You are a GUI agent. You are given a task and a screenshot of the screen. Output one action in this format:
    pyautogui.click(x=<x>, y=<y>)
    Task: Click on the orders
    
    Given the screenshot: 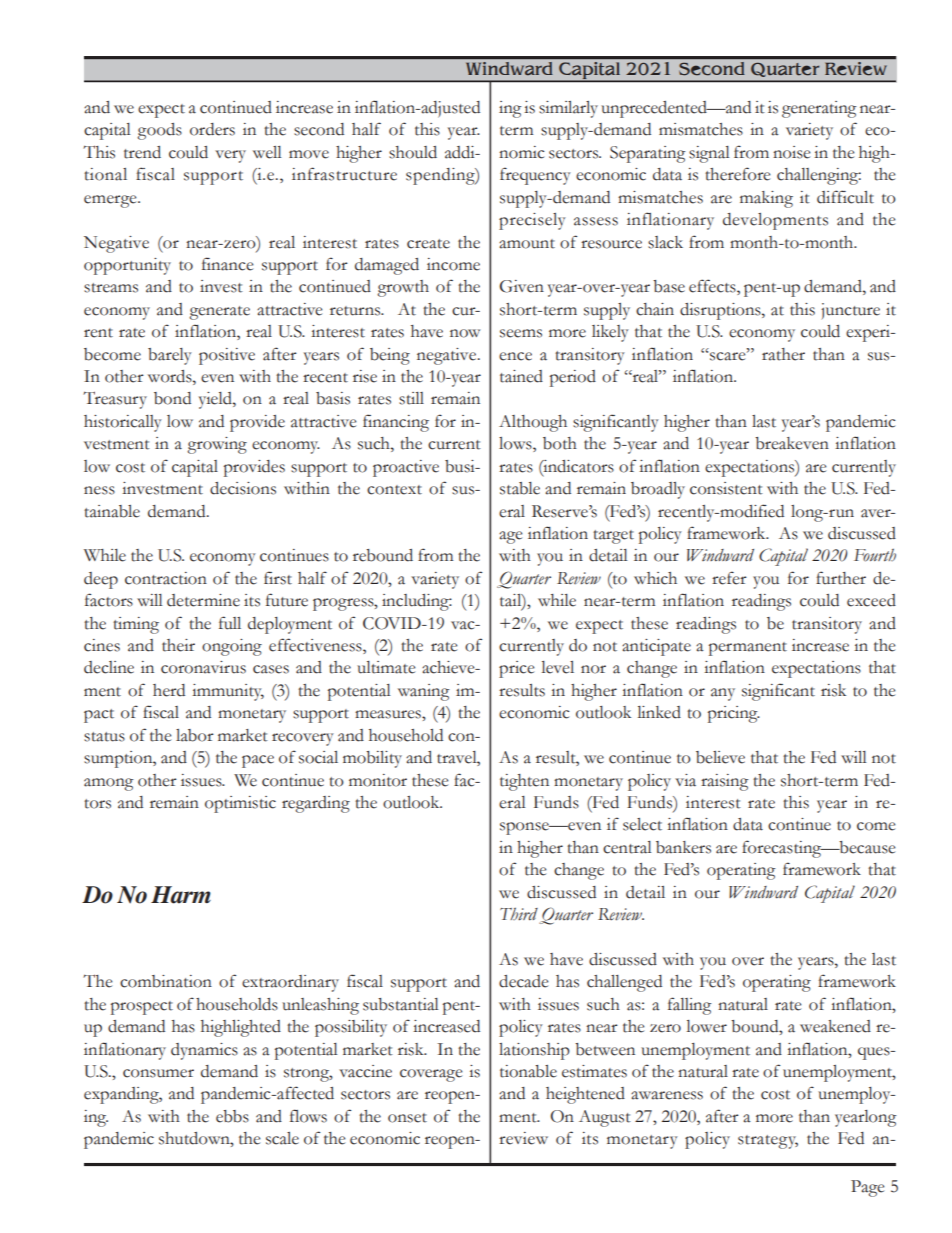 What is the action you would take?
    pyautogui.click(x=212, y=129)
